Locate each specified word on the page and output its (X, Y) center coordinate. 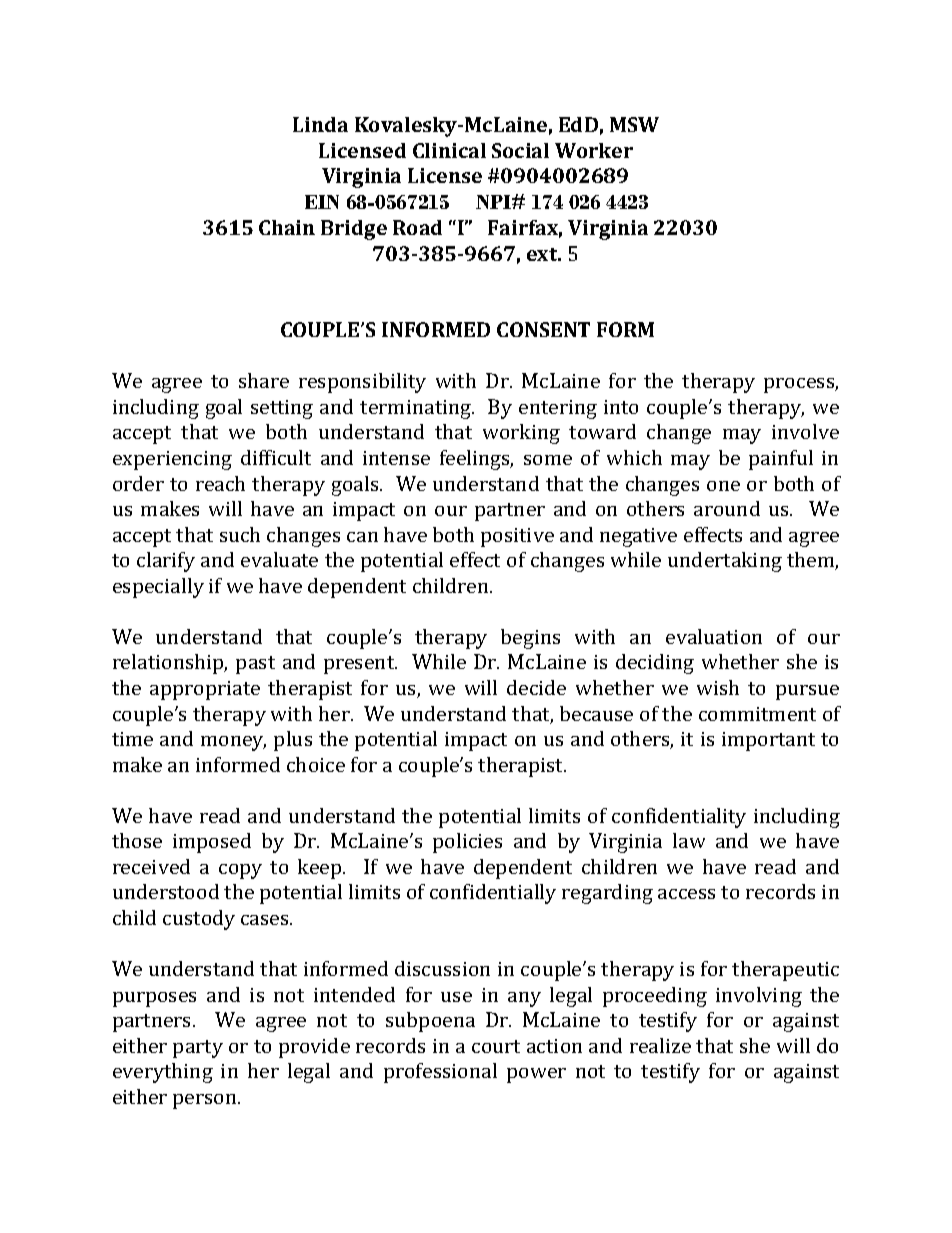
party (198, 1049)
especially (158, 588)
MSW (634, 124)
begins (530, 639)
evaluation (714, 636)
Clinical (449, 150)
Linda (320, 124)
